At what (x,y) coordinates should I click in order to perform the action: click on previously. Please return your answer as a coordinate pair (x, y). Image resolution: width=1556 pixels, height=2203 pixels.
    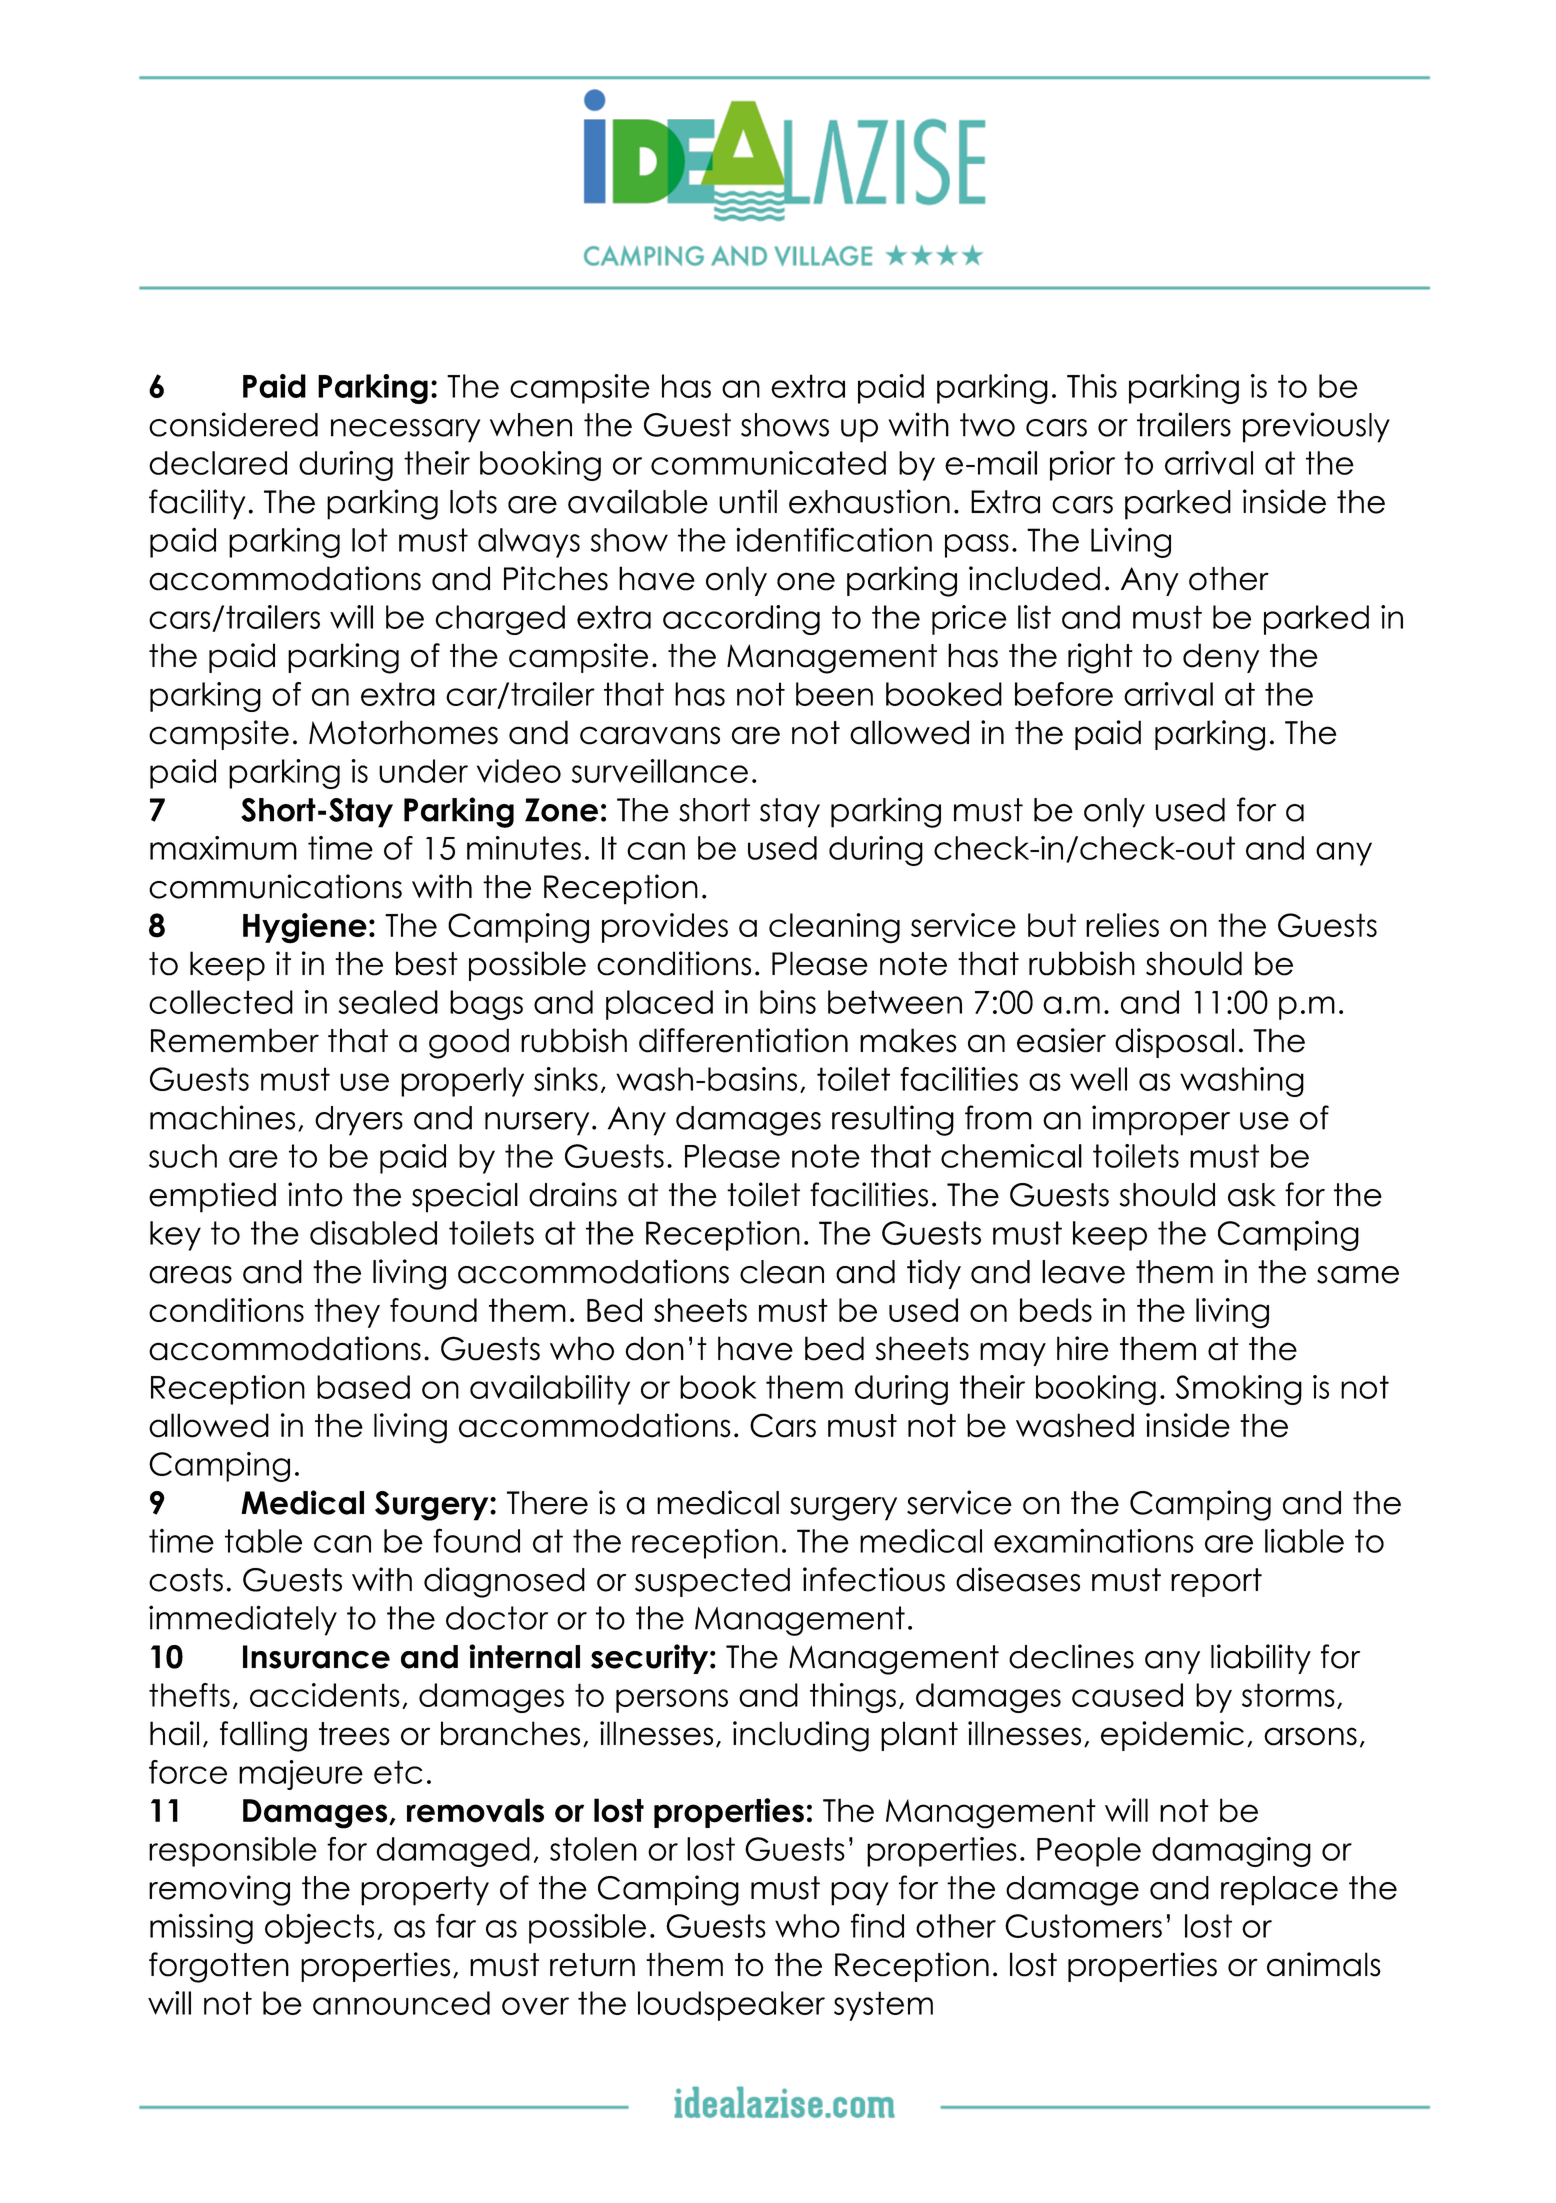
    Looking at the image, I should click on (1316, 427).
